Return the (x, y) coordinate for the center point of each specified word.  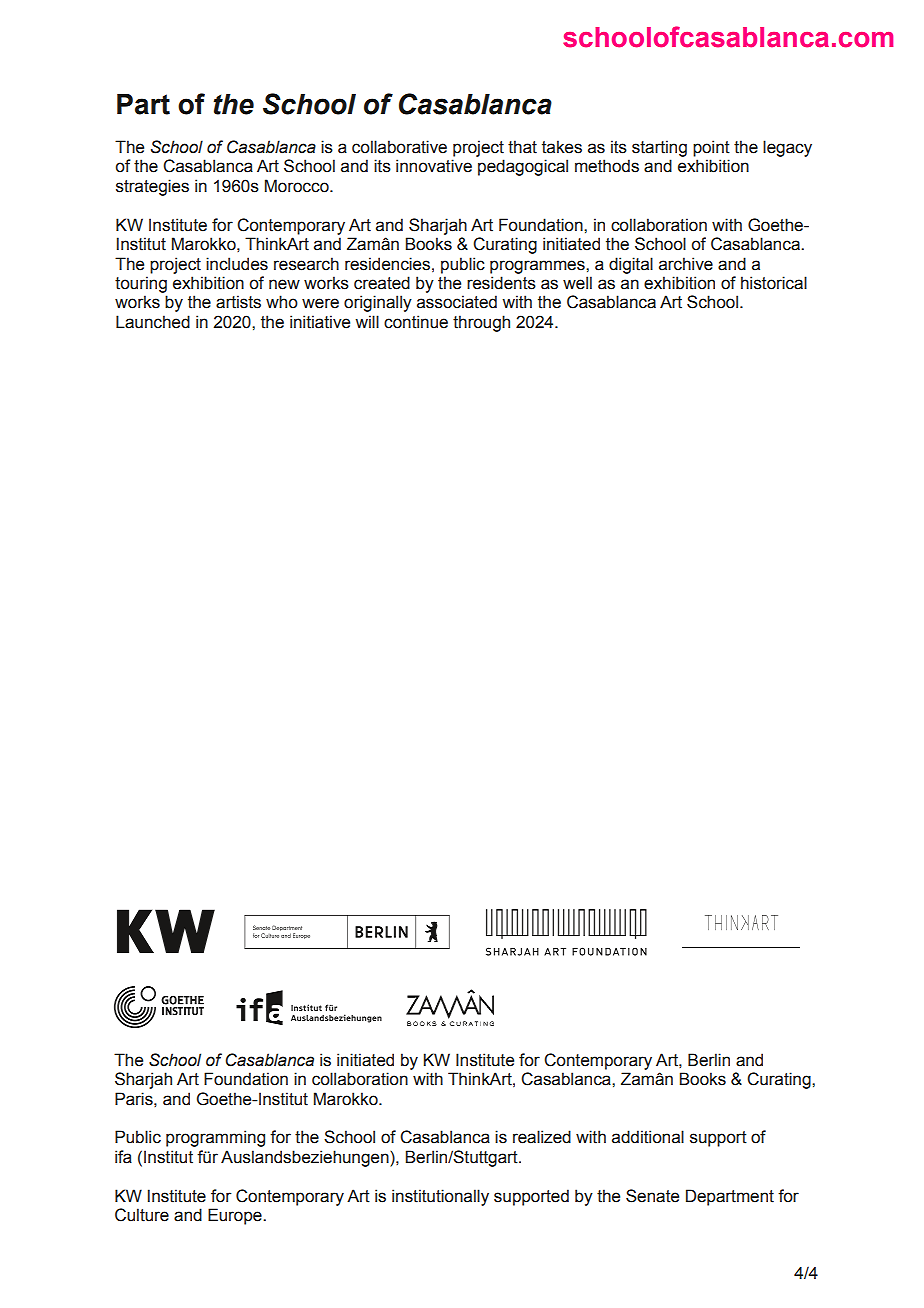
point (711, 148)
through (481, 323)
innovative (434, 166)
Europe (236, 1216)
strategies (152, 187)
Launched (153, 322)
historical (774, 283)
